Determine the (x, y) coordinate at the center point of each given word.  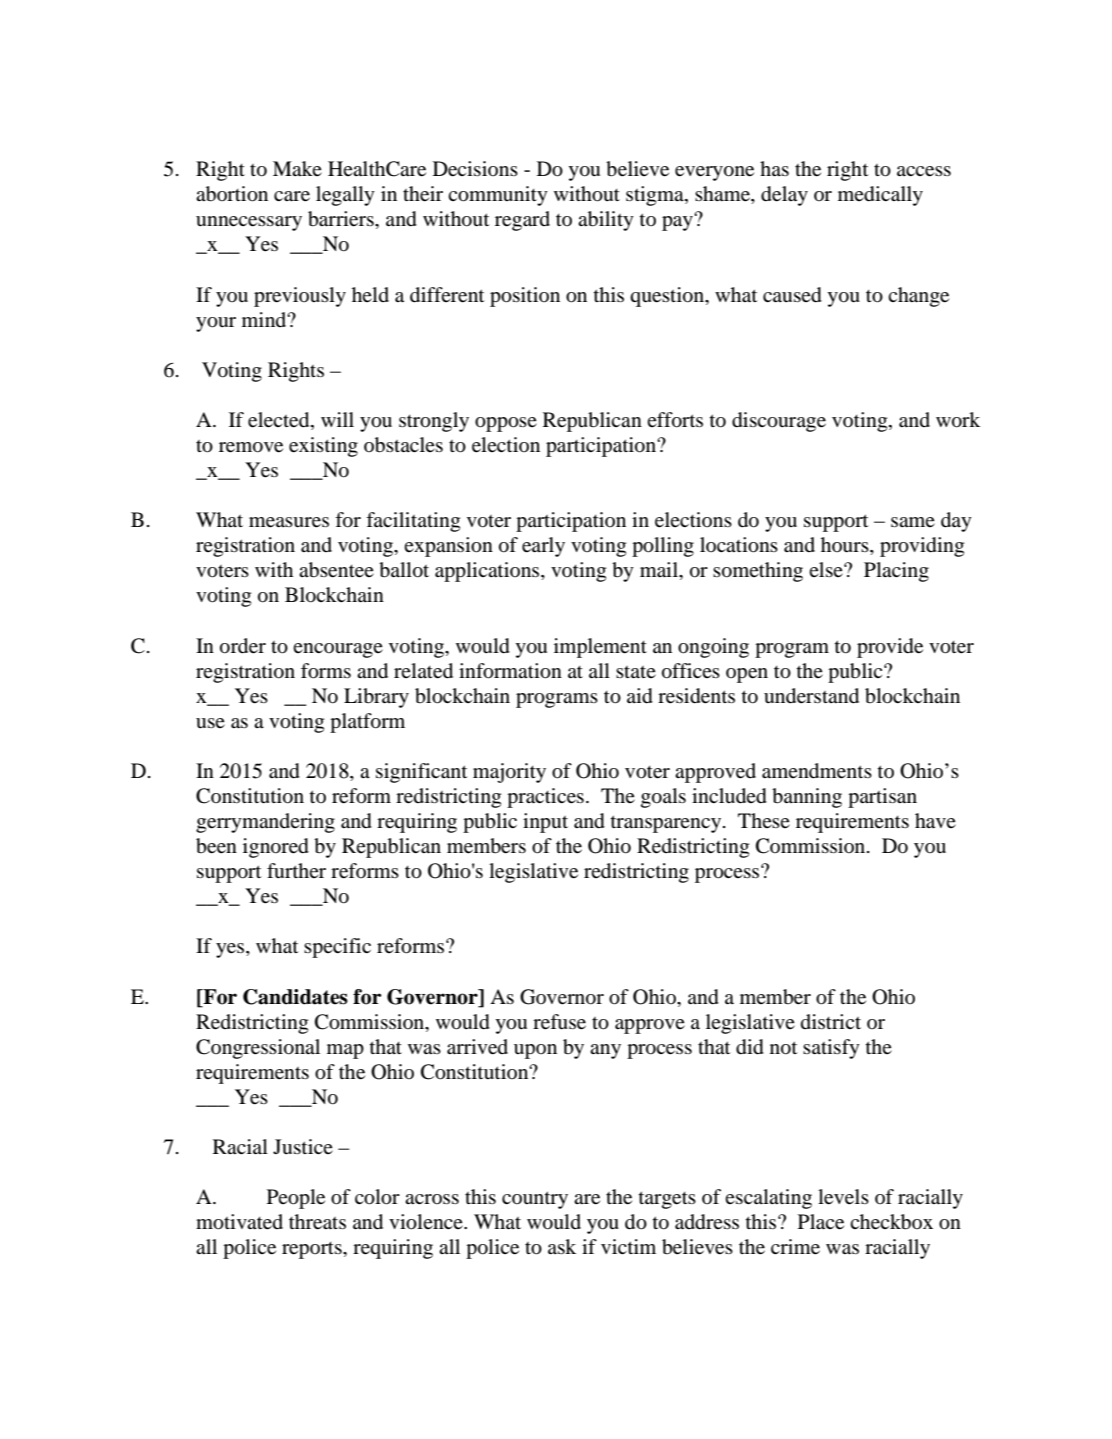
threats (317, 1222)
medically (880, 196)
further (296, 870)
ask (562, 1246)
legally (345, 196)
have (935, 821)
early (543, 547)
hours (846, 546)
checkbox (891, 1222)
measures (289, 522)
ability (606, 221)
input (545, 823)
